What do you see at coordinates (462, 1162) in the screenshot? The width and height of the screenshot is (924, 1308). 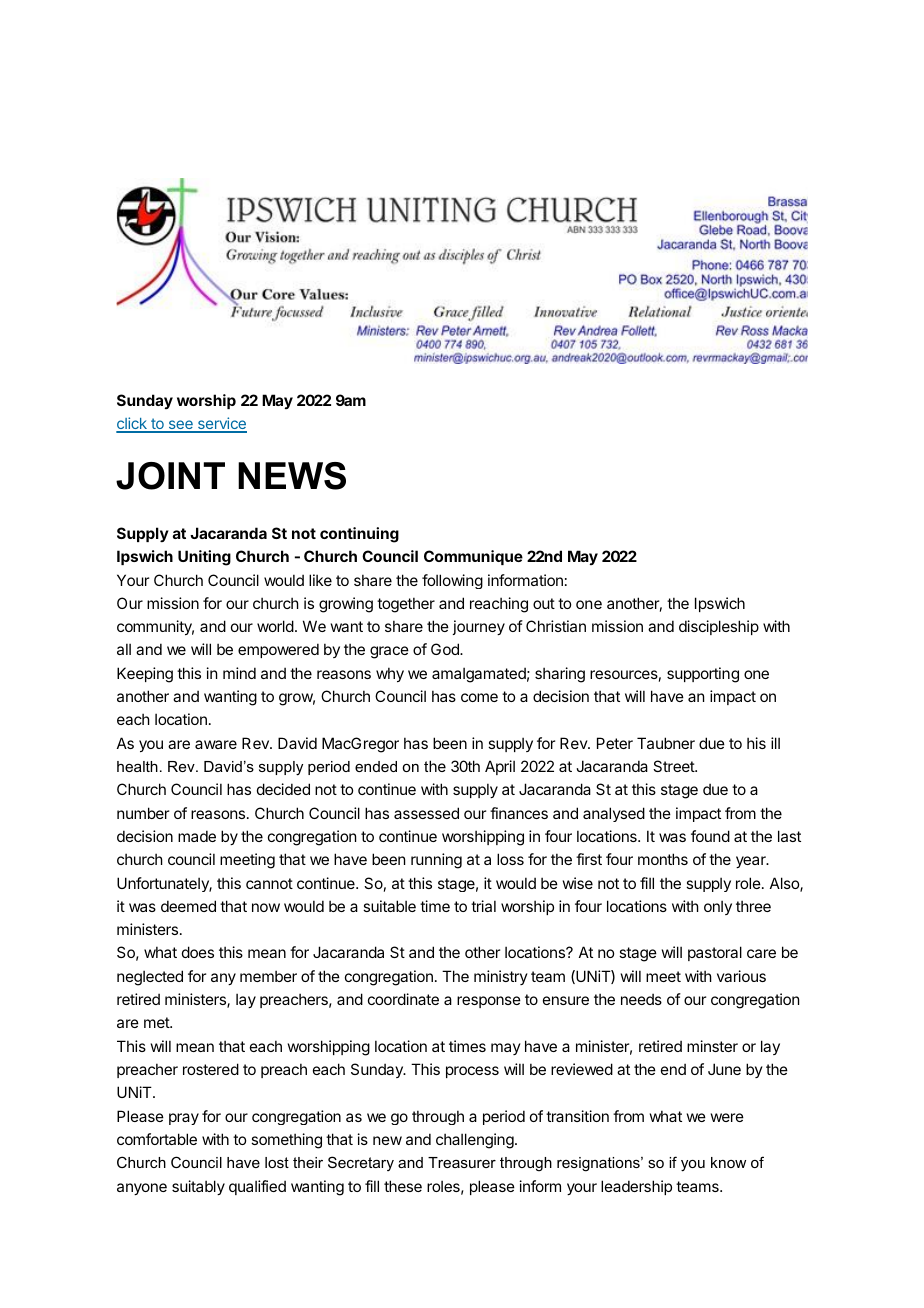 I see `Treasurer` at bounding box center [462, 1162].
